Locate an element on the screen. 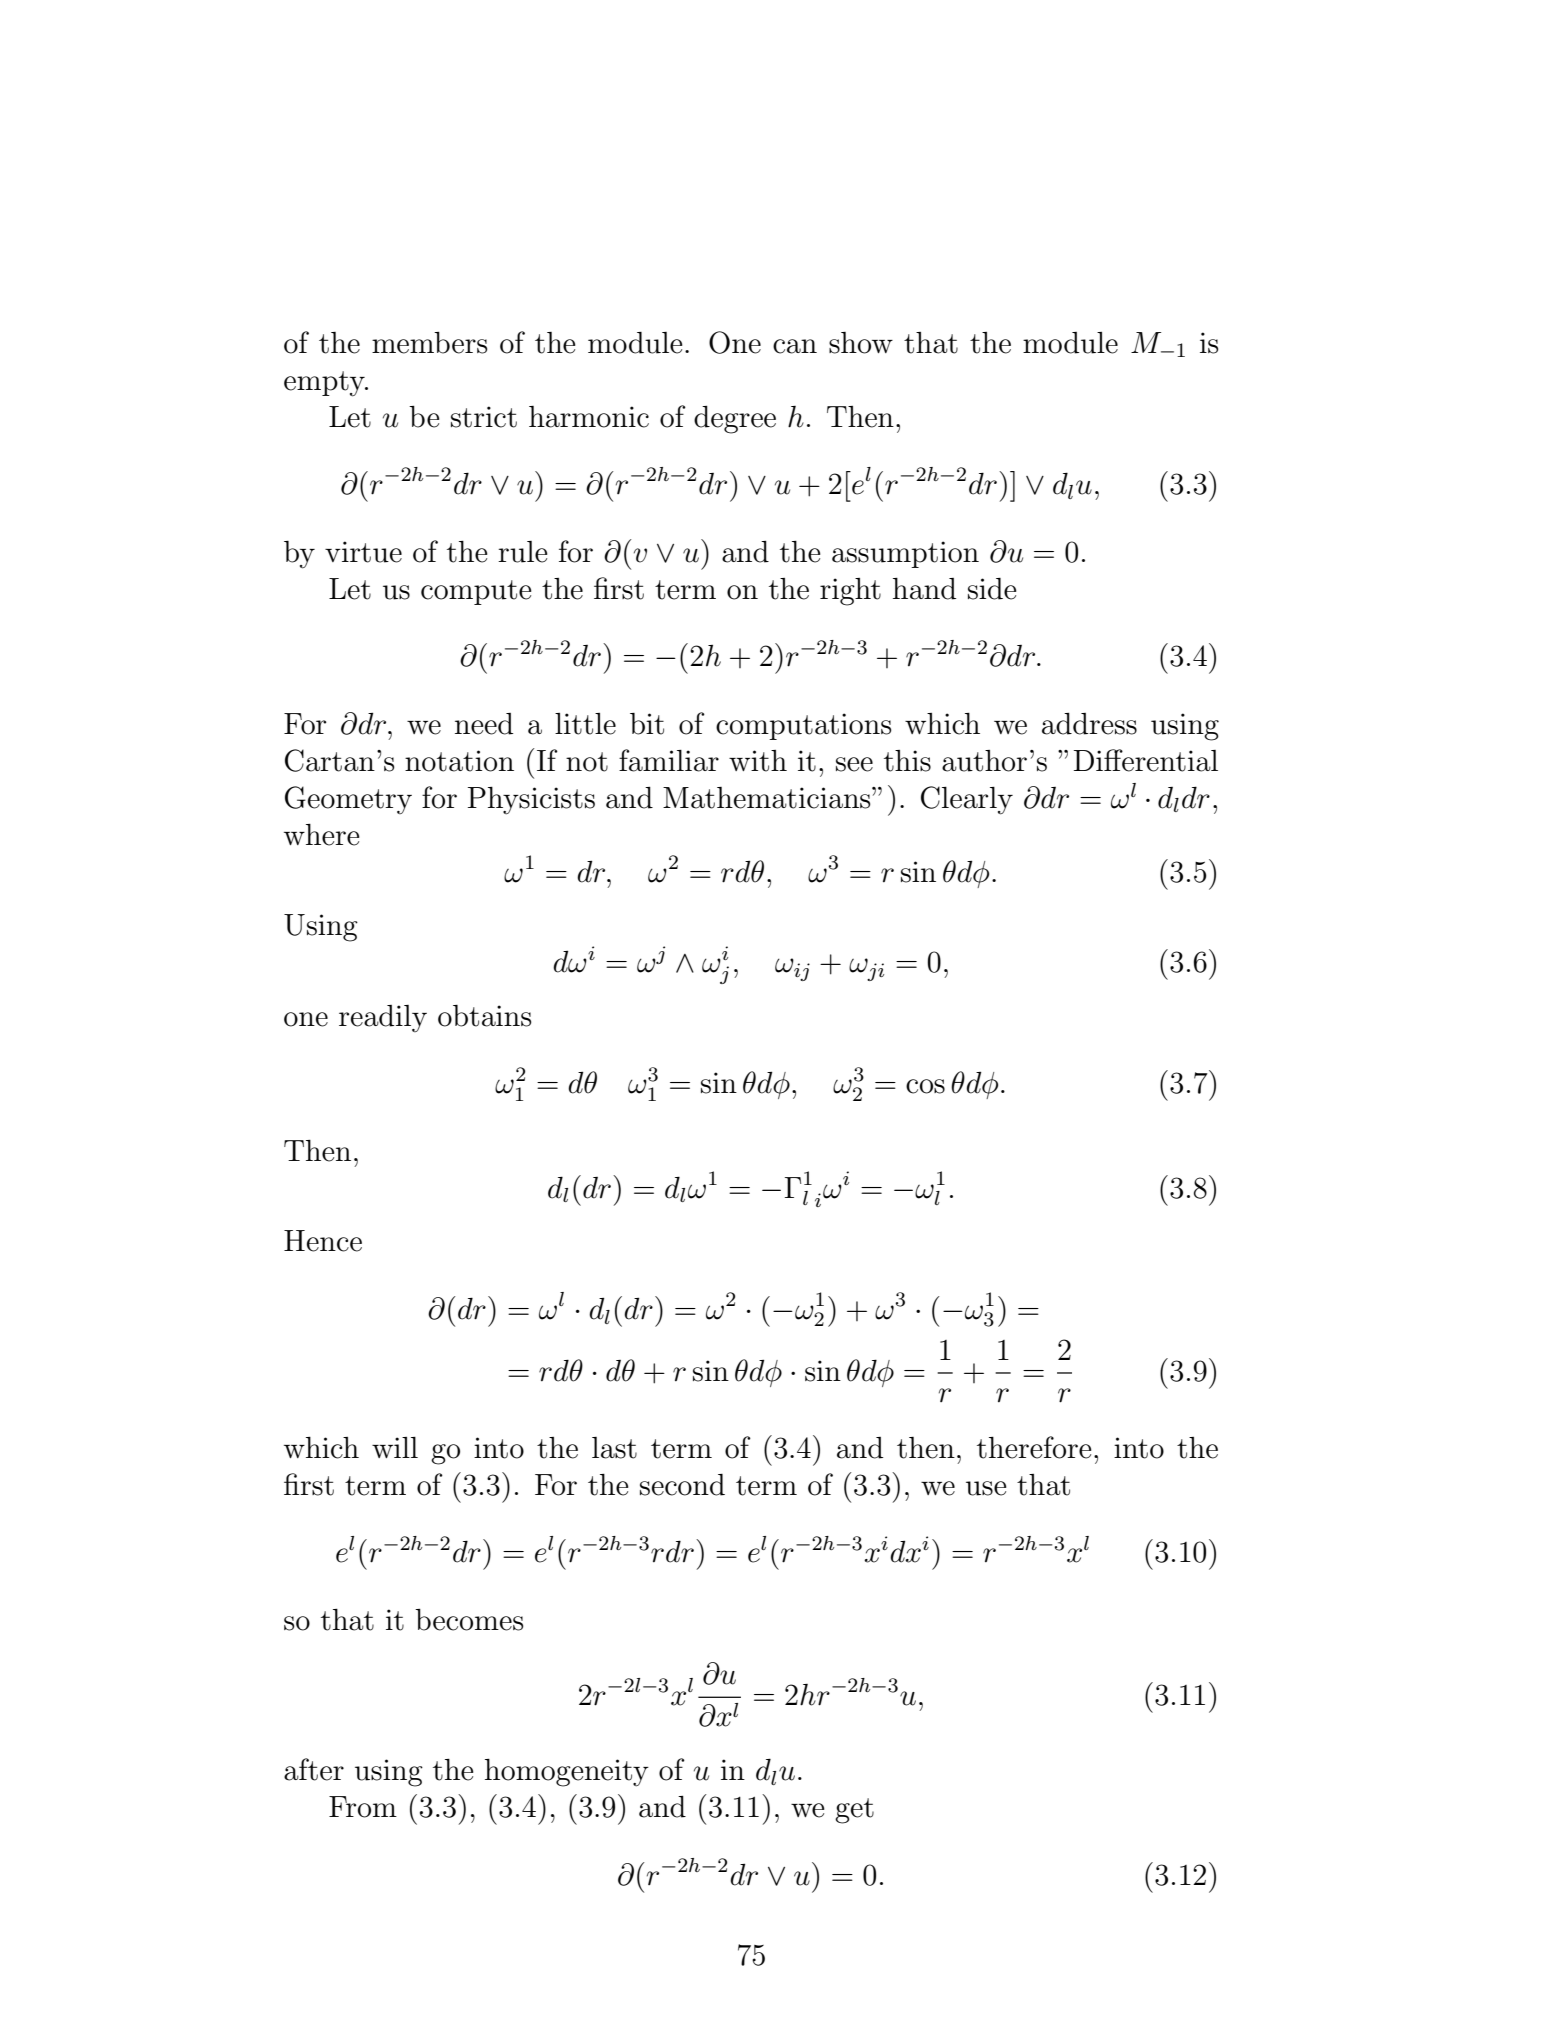 The image size is (1566, 2027). Hence is located at coordinates (323, 1241).
